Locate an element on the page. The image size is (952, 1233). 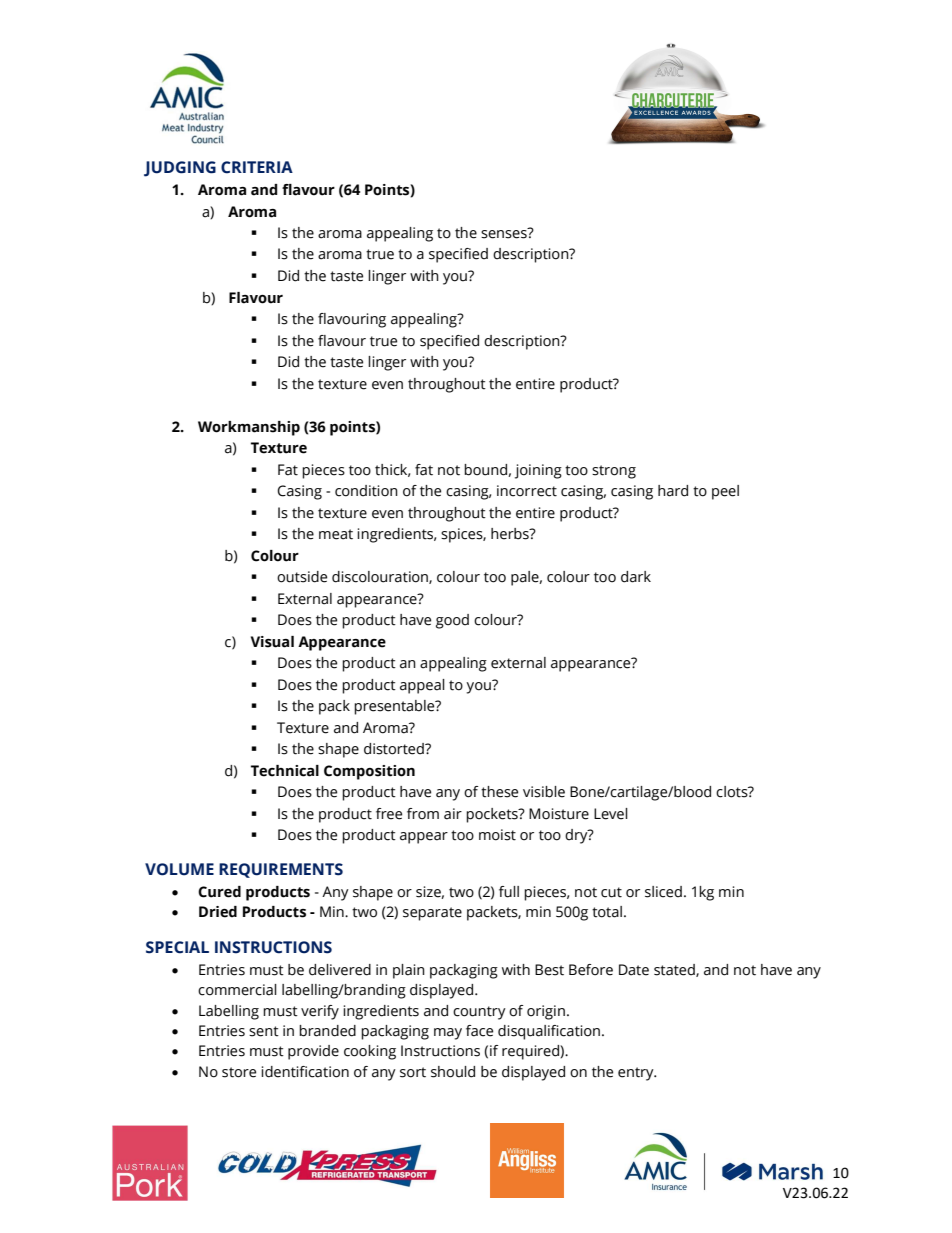
strong is located at coordinates (614, 472).
